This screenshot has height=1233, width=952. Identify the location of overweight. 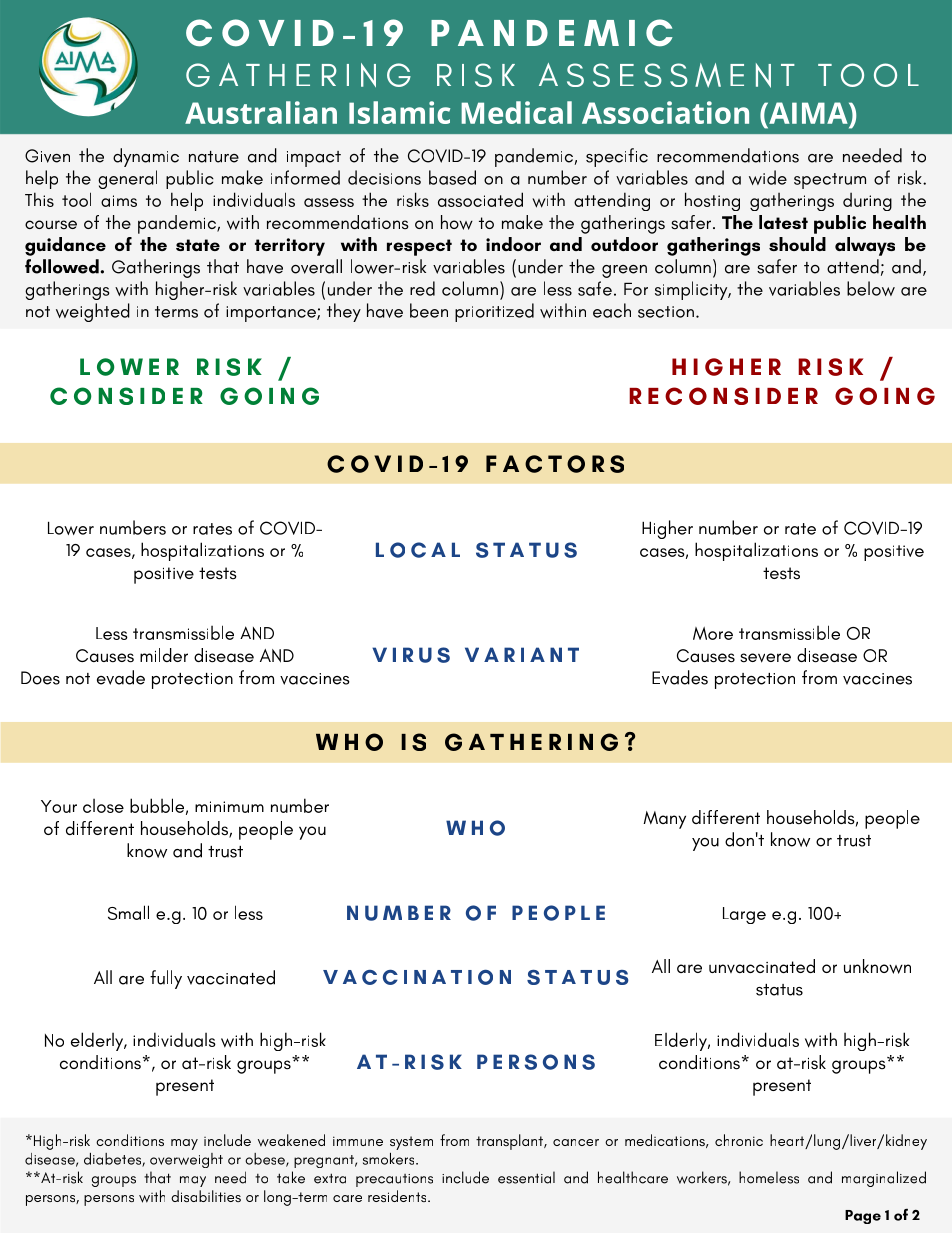
(186, 1160).
